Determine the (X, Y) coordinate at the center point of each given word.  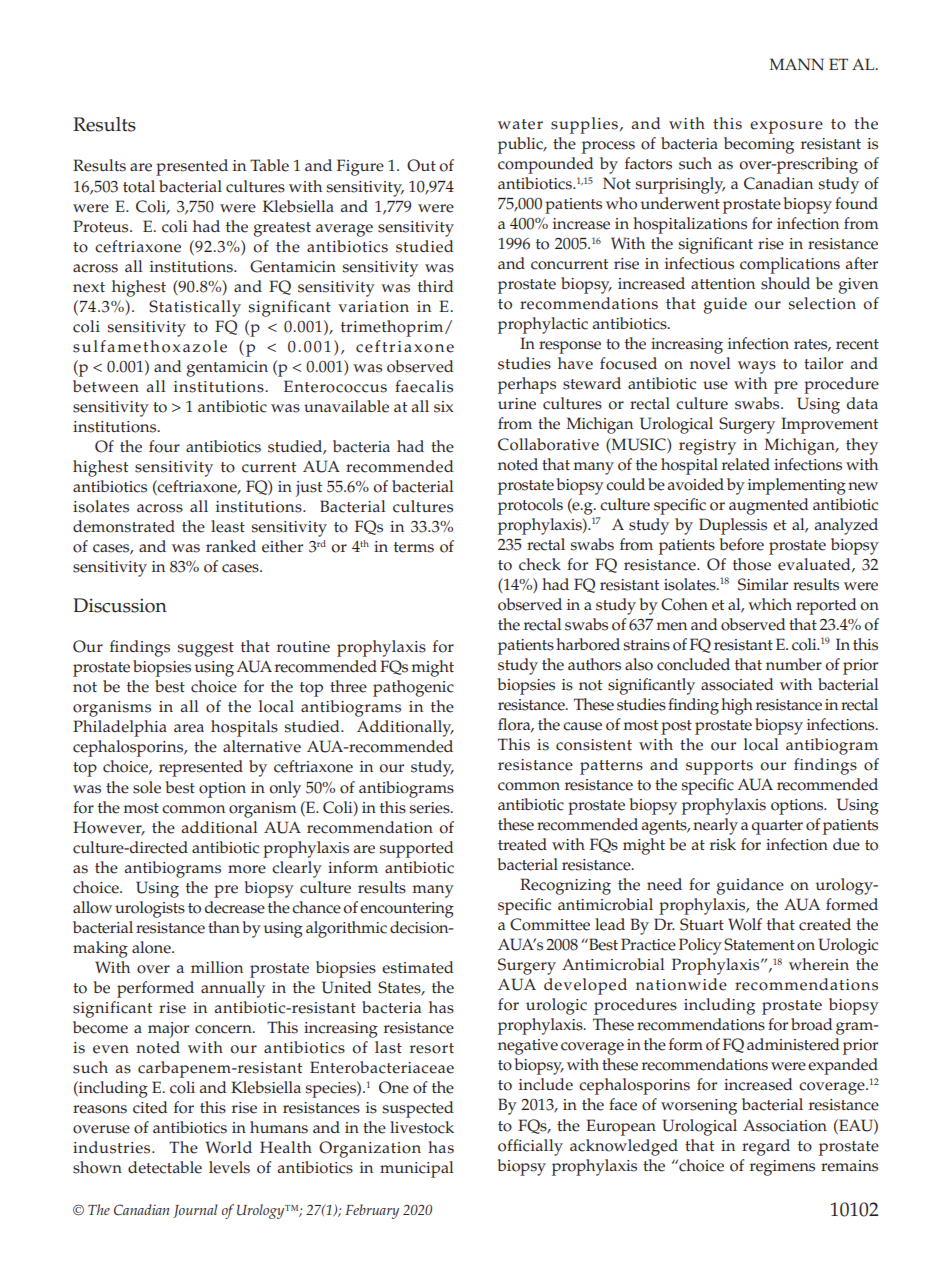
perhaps (527, 385)
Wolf (745, 924)
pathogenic (413, 688)
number (794, 664)
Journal (195, 1211)
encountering (407, 910)
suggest (205, 649)
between (106, 386)
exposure (786, 127)
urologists (150, 909)
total (139, 186)
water (520, 124)
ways (757, 367)
